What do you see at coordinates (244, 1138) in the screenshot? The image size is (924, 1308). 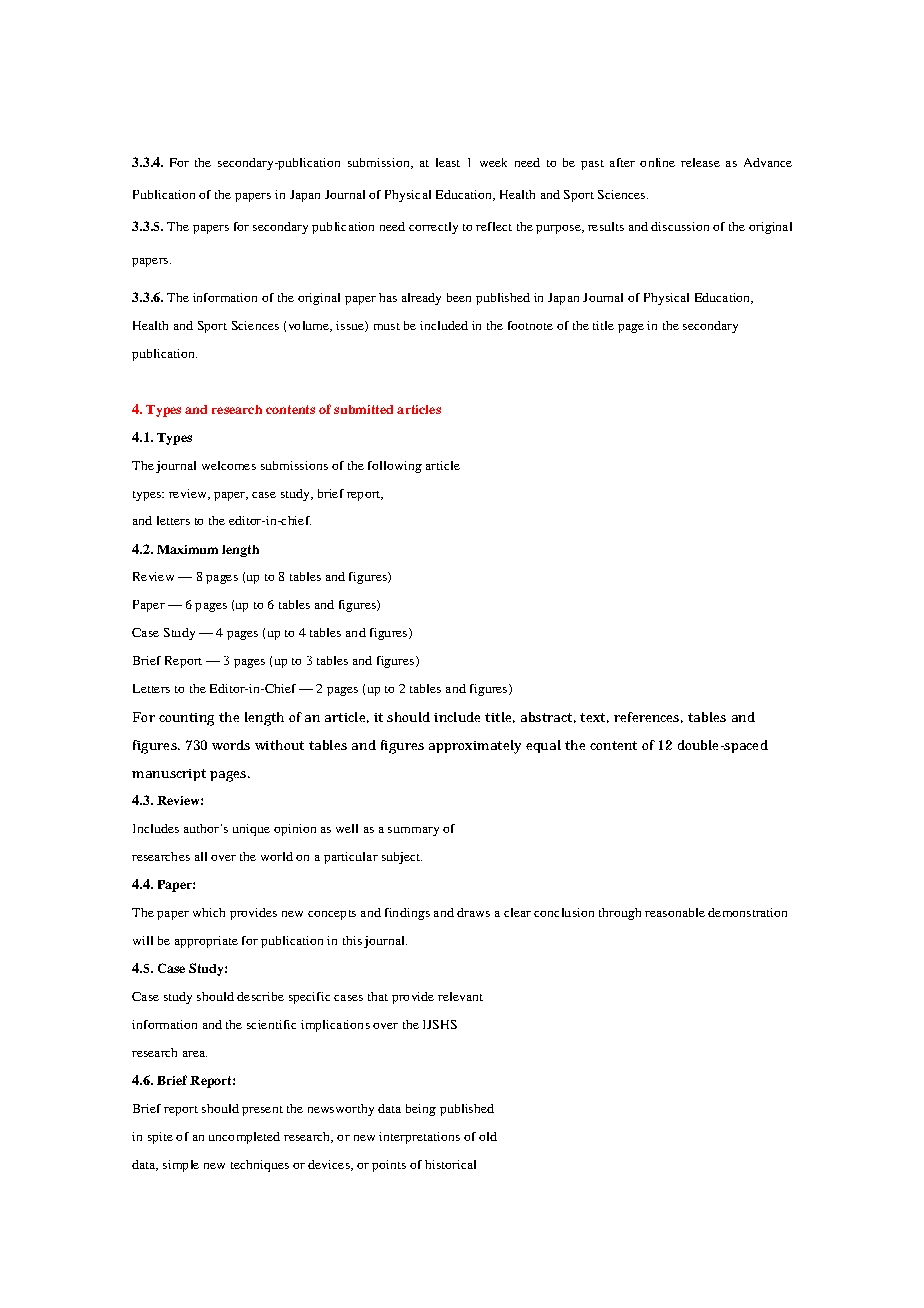 I see `uncompleted` at bounding box center [244, 1138].
